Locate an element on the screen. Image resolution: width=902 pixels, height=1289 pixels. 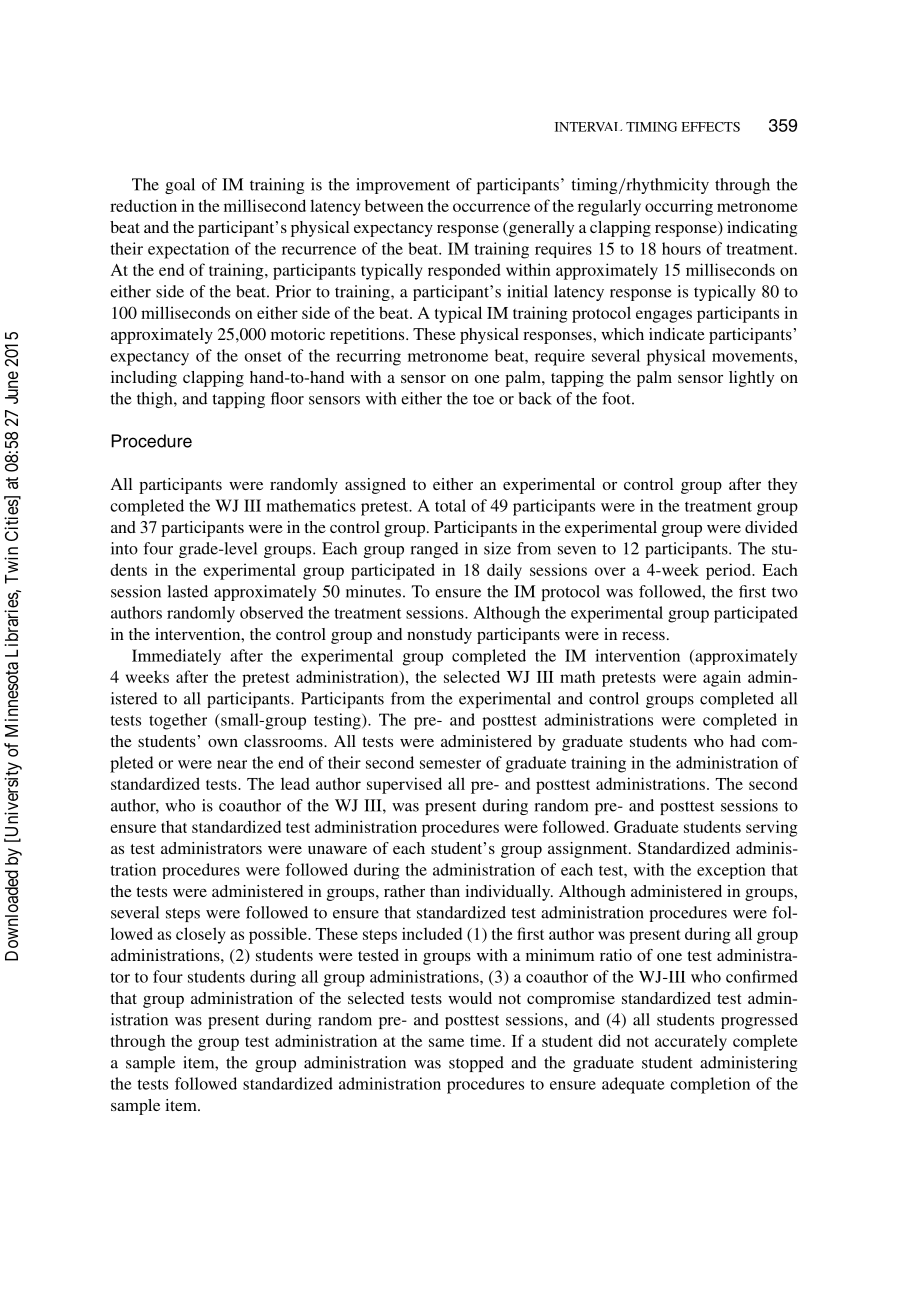
goal is located at coordinates (180, 186).
